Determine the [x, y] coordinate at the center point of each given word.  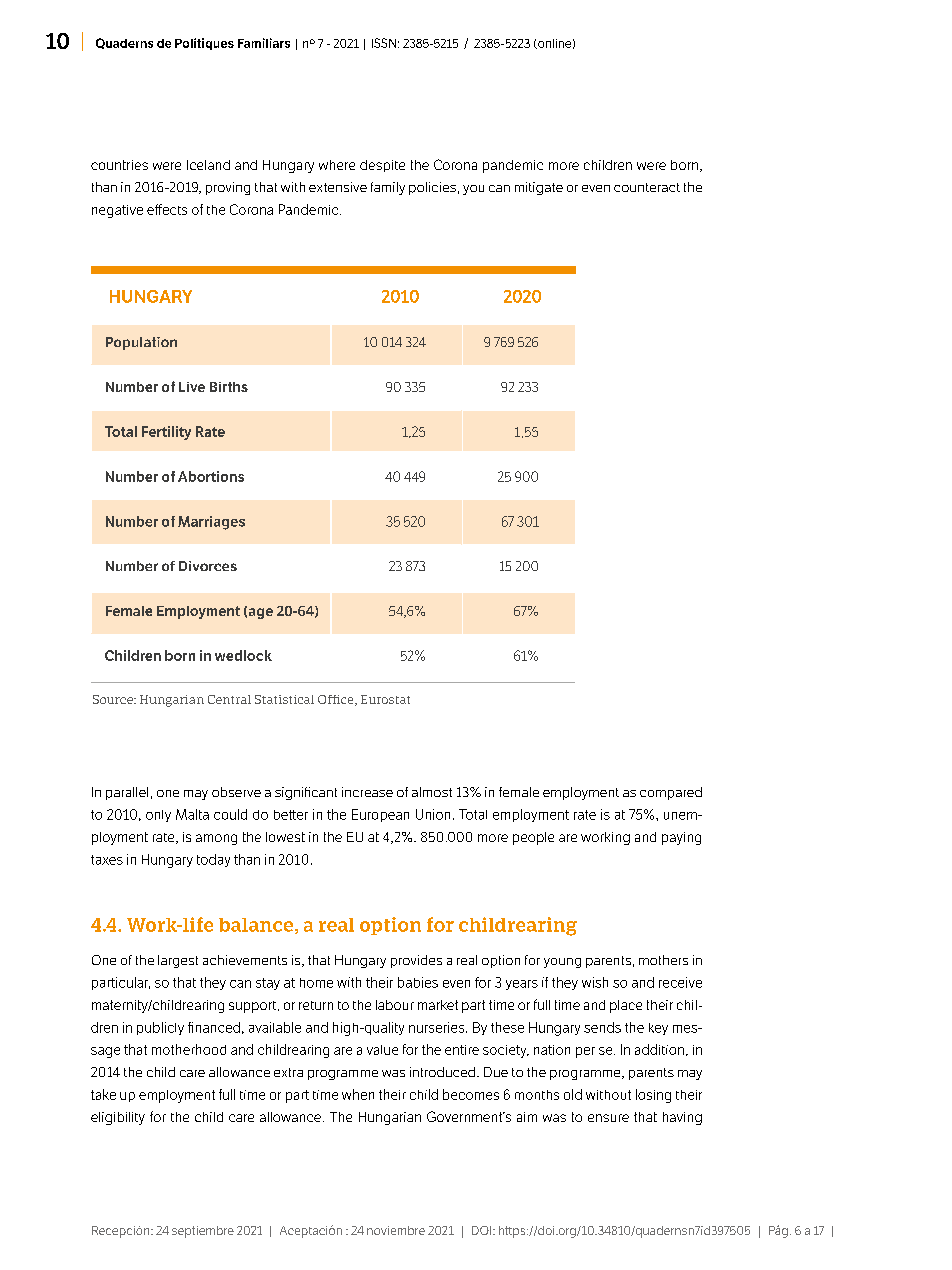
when [358, 1094]
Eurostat [385, 699]
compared [671, 793]
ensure [608, 1118]
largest [178, 961]
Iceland [208, 165]
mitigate [539, 188]
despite [382, 166]
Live [192, 387]
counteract [647, 187]
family [388, 188]
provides [416, 961]
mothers [663, 960]
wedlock [243, 655]
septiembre [203, 1232]
